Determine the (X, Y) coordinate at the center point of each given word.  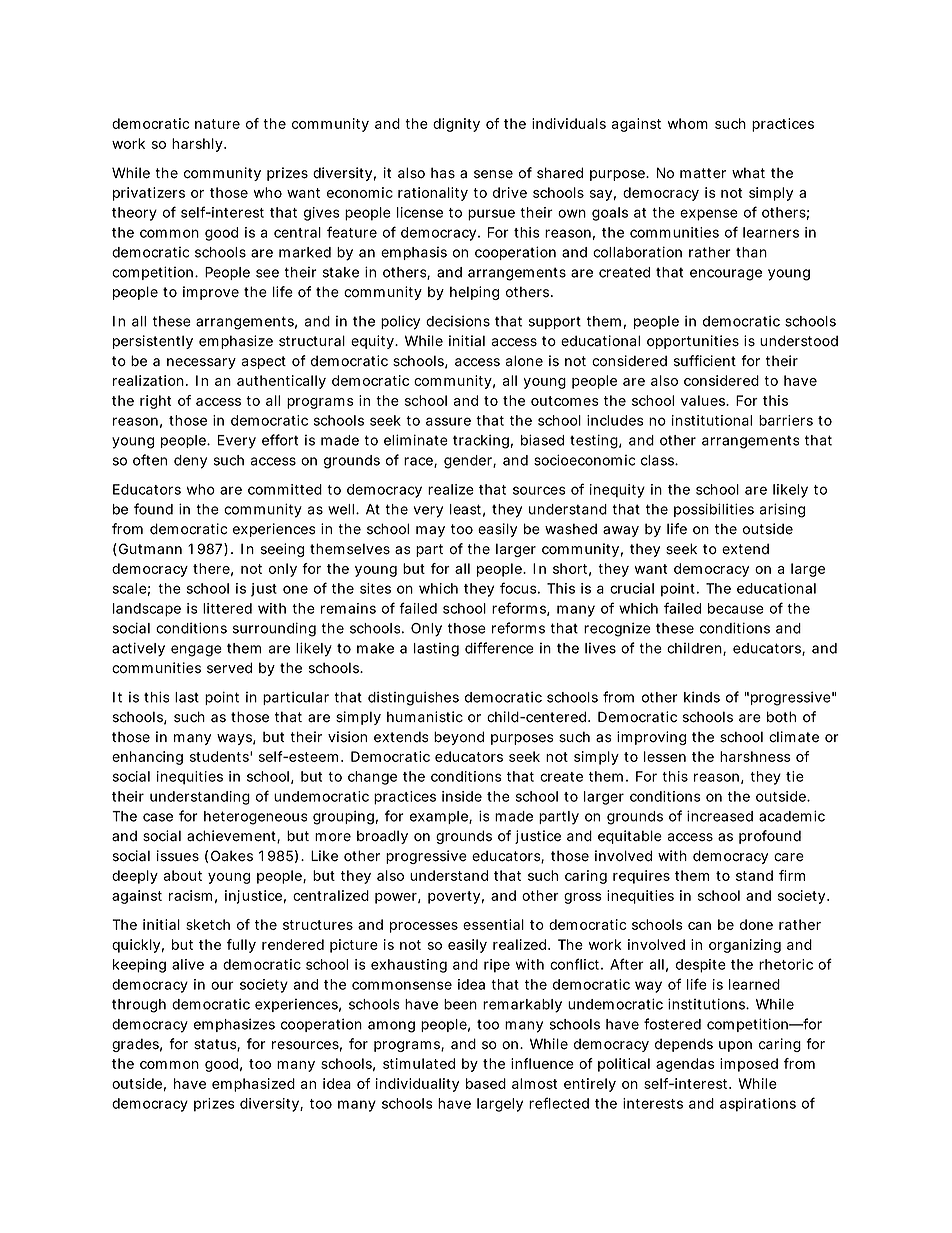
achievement (233, 837)
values (705, 400)
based (486, 1083)
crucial (632, 588)
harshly (199, 145)
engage (196, 651)
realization (150, 380)
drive (510, 192)
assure (448, 421)
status (217, 1045)
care (789, 857)
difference (499, 648)
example (441, 817)
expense (709, 215)
